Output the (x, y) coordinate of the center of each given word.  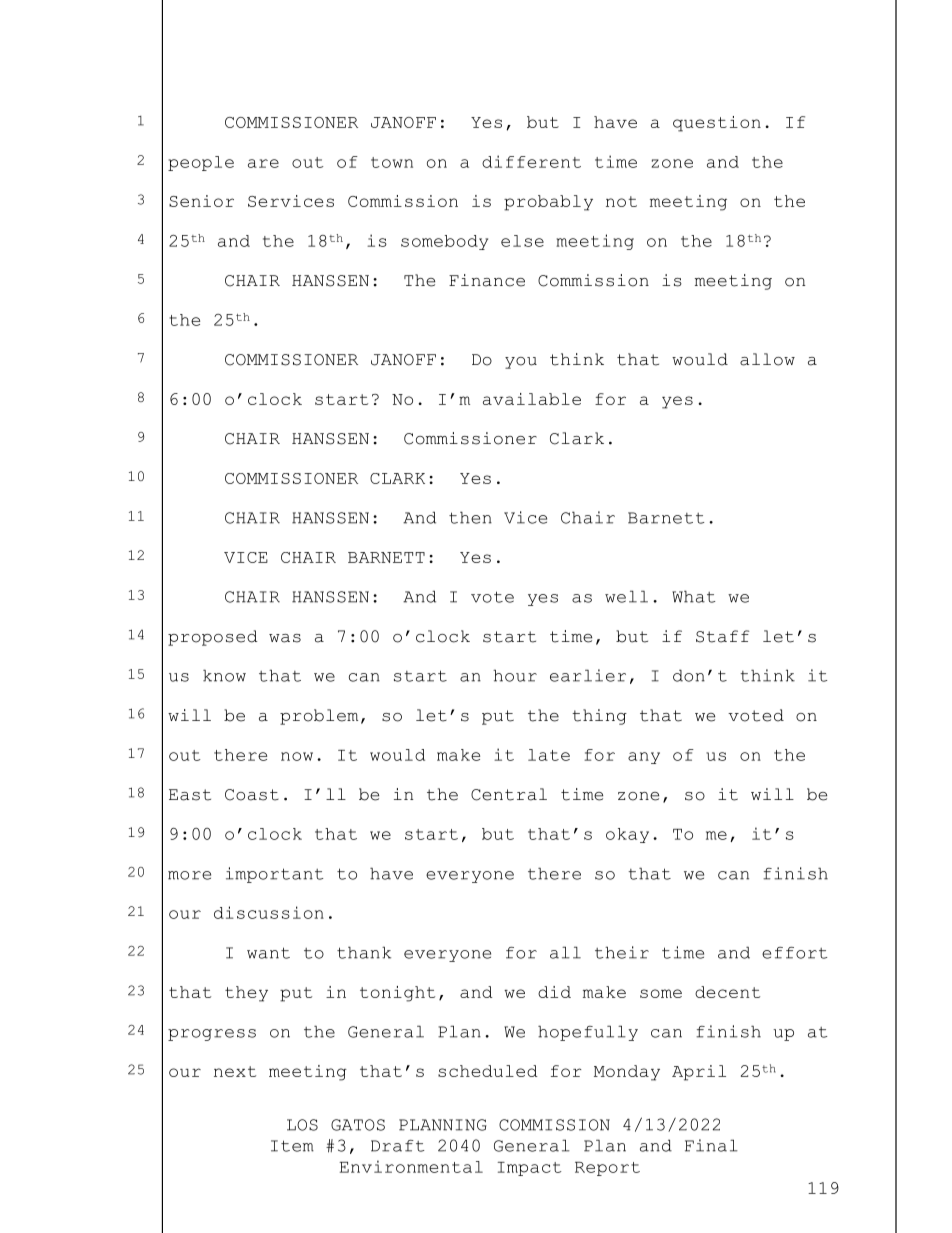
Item (292, 1146)
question (717, 124)
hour (515, 675)
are (263, 163)
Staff (722, 636)
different (531, 161)
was (285, 638)
